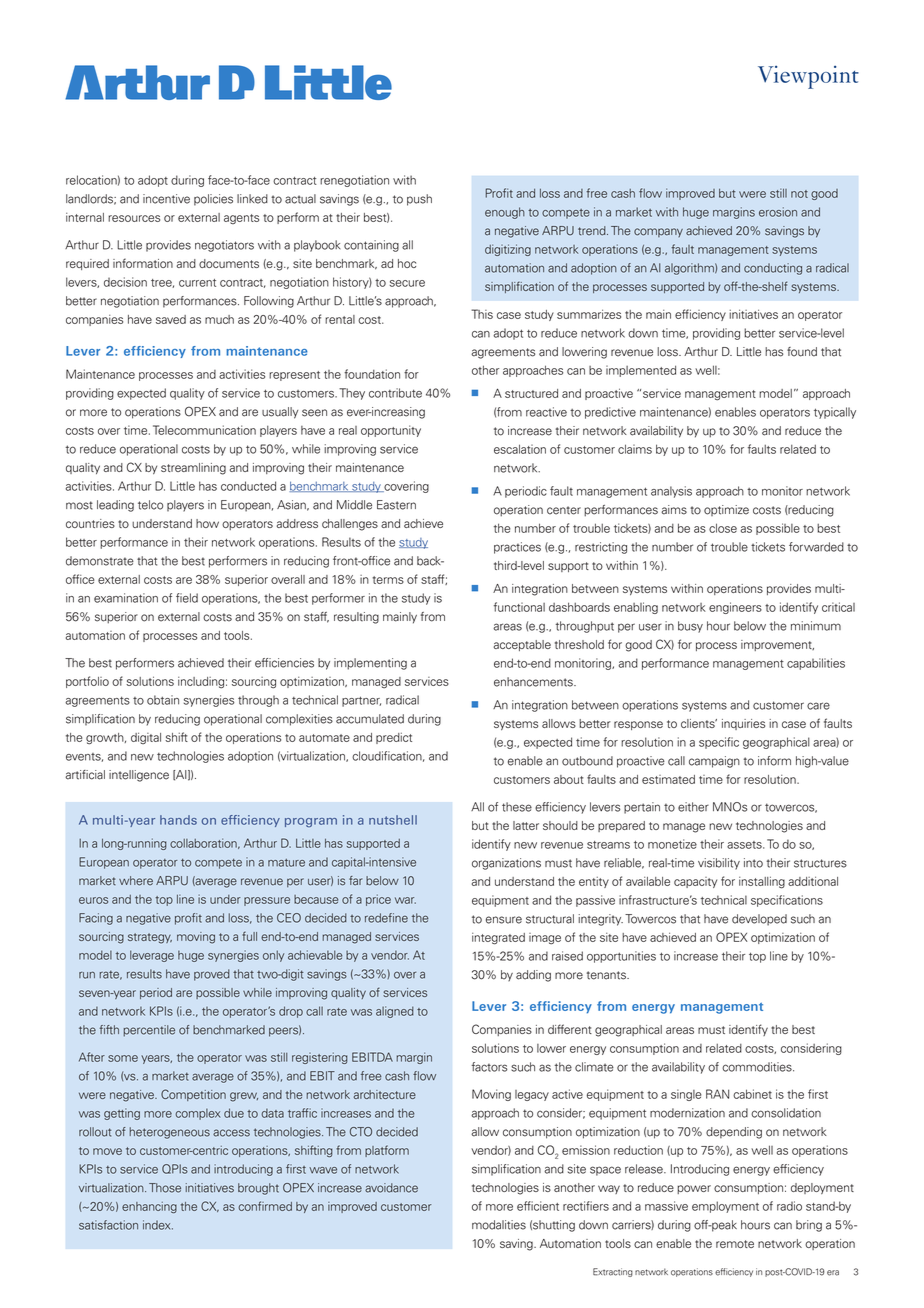 Image resolution: width=924 pixels, height=1308 pixels. What do you see at coordinates (753, 863) in the image?
I see `into` at bounding box center [753, 863].
